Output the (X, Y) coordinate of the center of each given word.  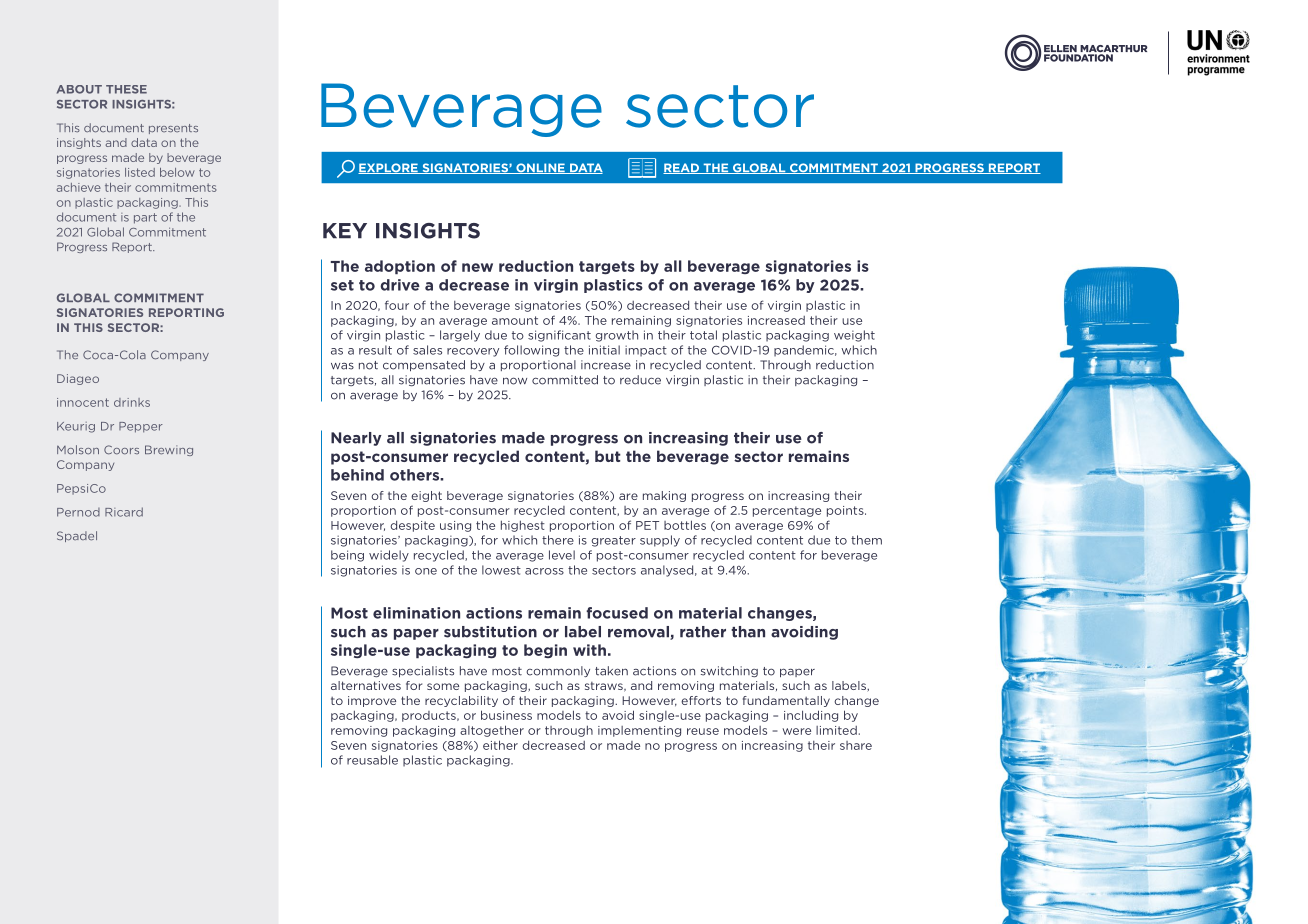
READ (682, 168)
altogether (492, 731)
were (796, 731)
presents (173, 129)
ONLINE (540, 168)
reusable (372, 760)
